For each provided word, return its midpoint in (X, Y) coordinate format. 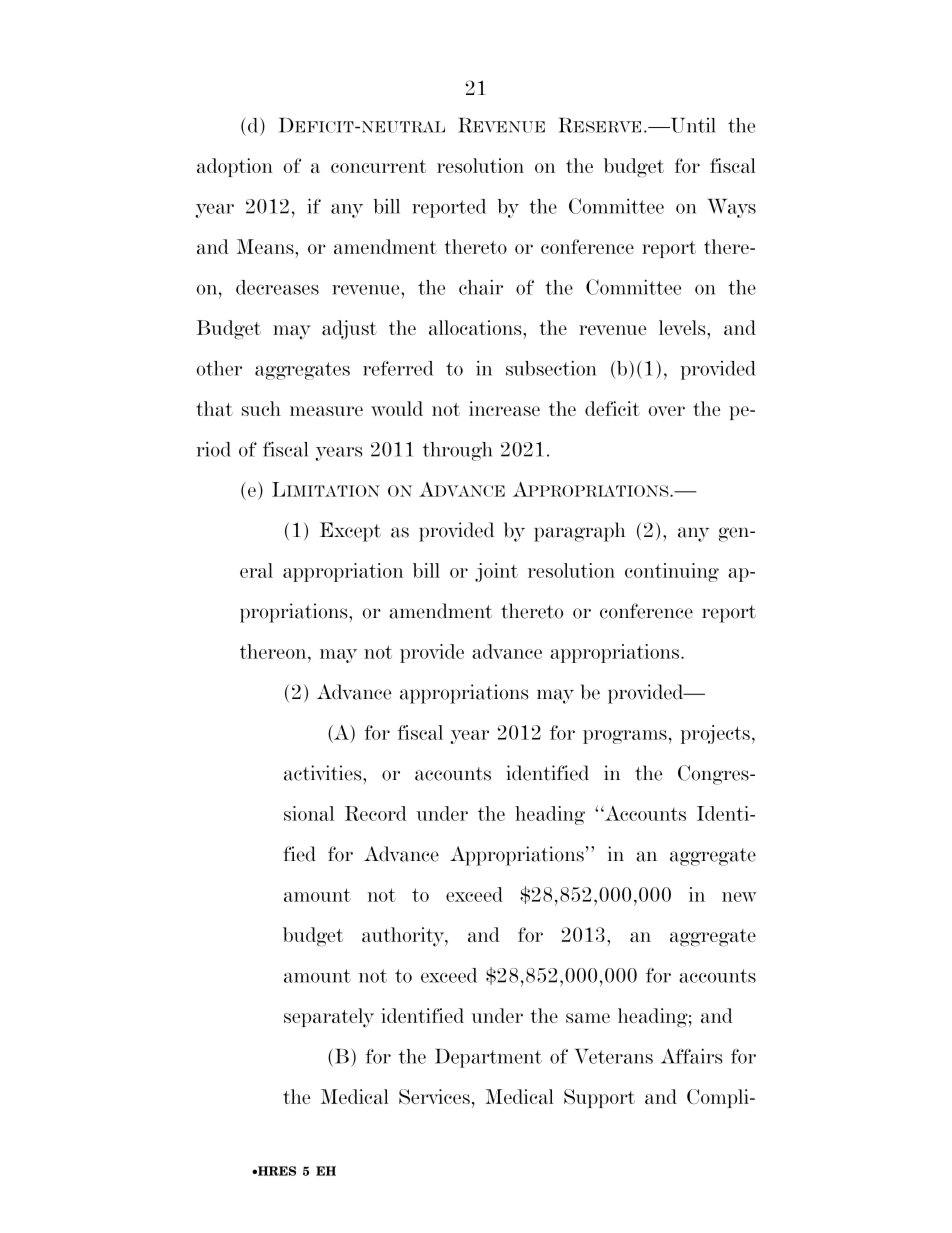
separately (329, 1018)
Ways (732, 208)
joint (496, 572)
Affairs (692, 1056)
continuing (672, 572)
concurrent (378, 166)
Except (350, 532)
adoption (235, 167)
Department (488, 1058)
